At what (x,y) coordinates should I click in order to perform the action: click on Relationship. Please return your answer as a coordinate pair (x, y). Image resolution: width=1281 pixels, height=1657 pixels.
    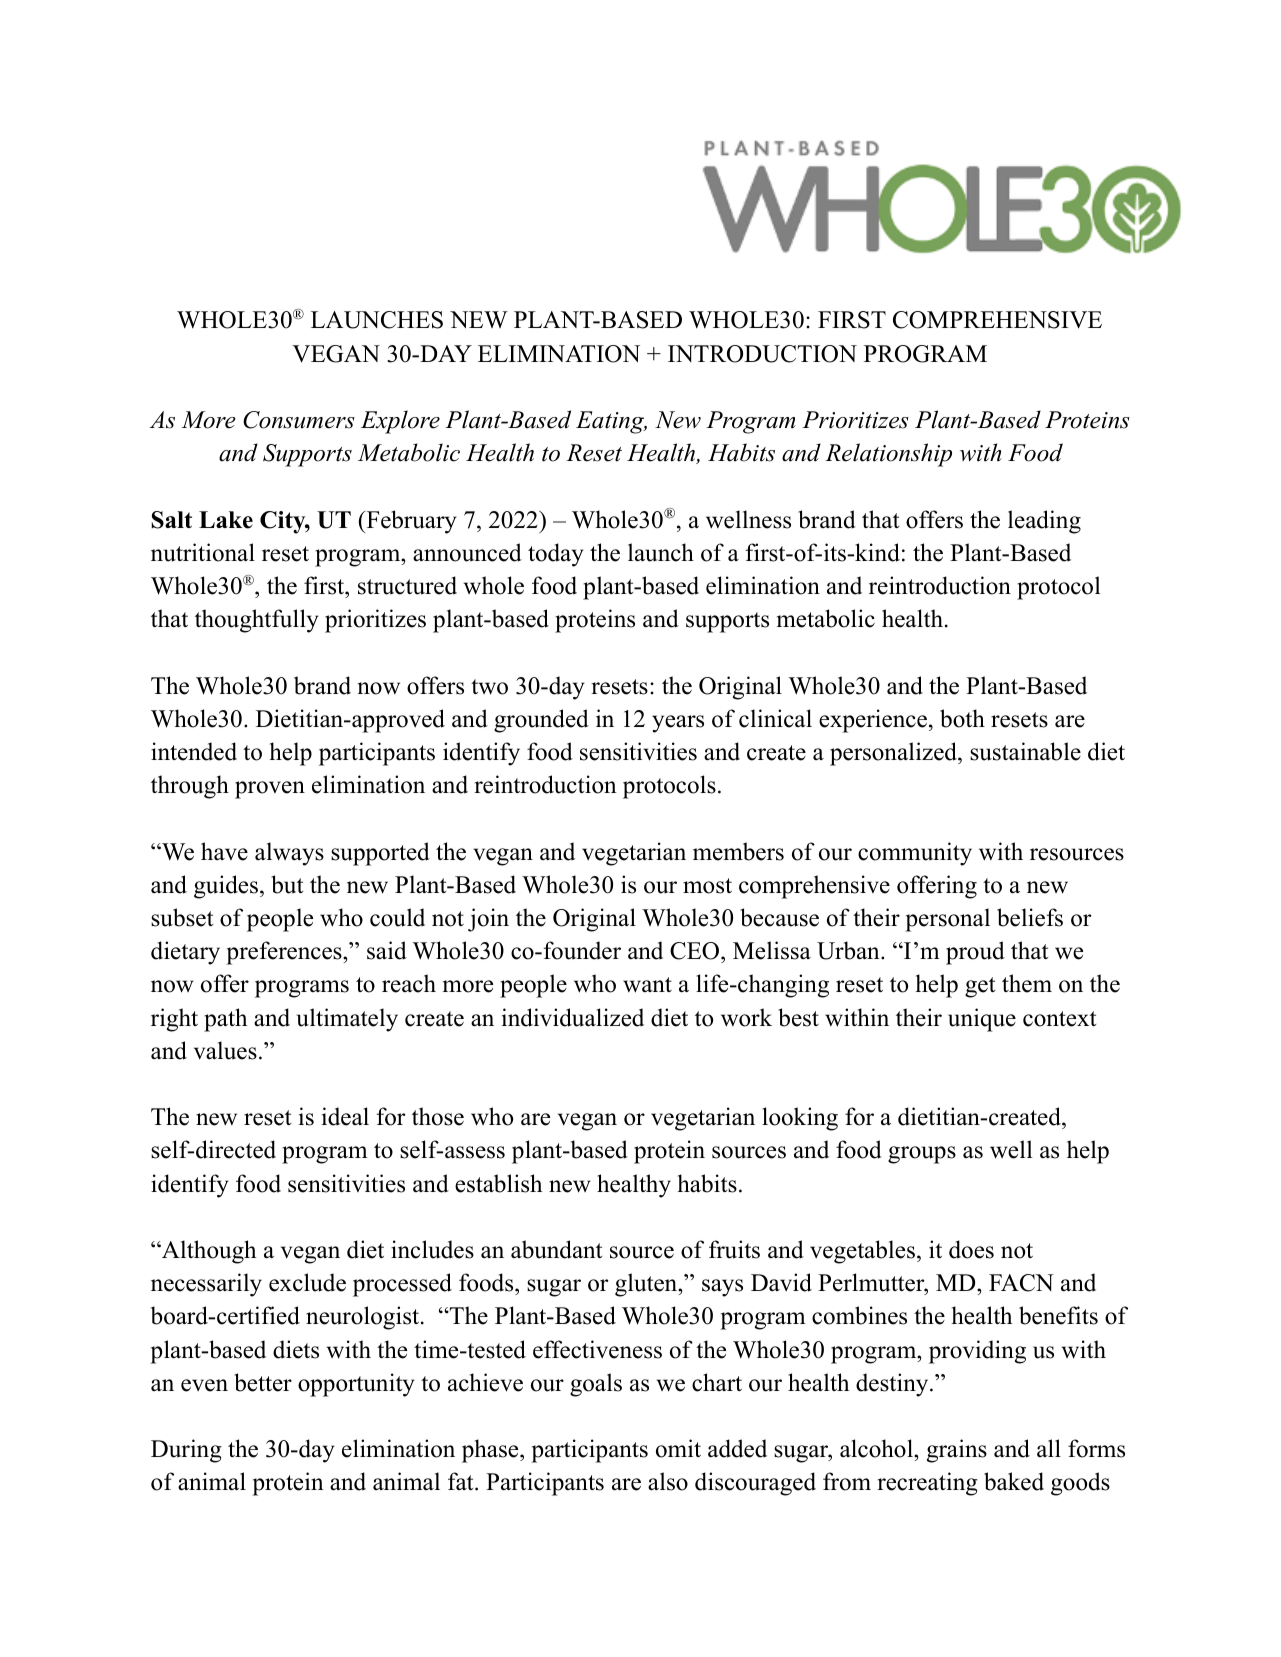
    Looking at the image, I should click on (888, 455).
